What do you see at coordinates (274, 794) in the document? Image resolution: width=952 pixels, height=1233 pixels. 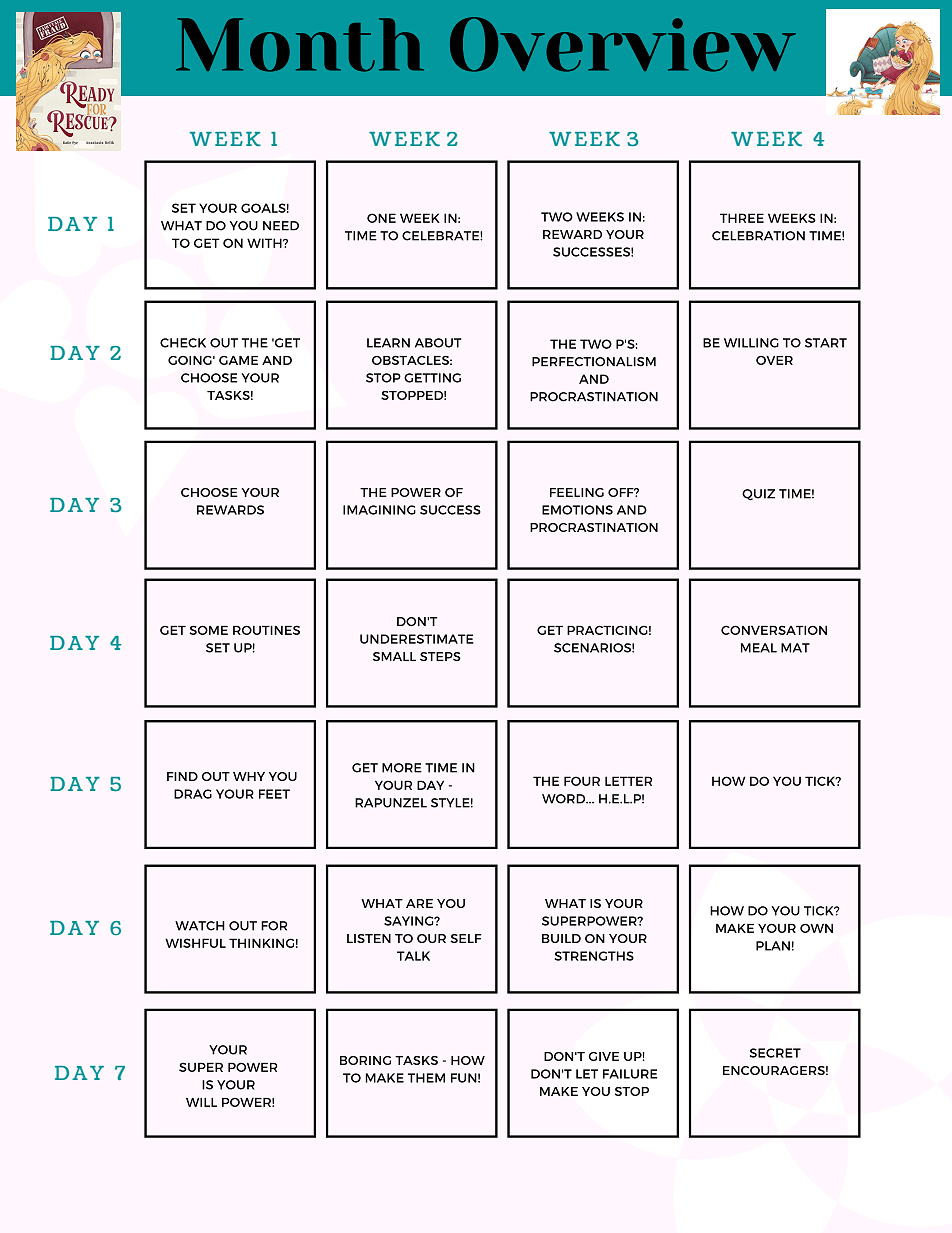 I see `FEET` at bounding box center [274, 794].
